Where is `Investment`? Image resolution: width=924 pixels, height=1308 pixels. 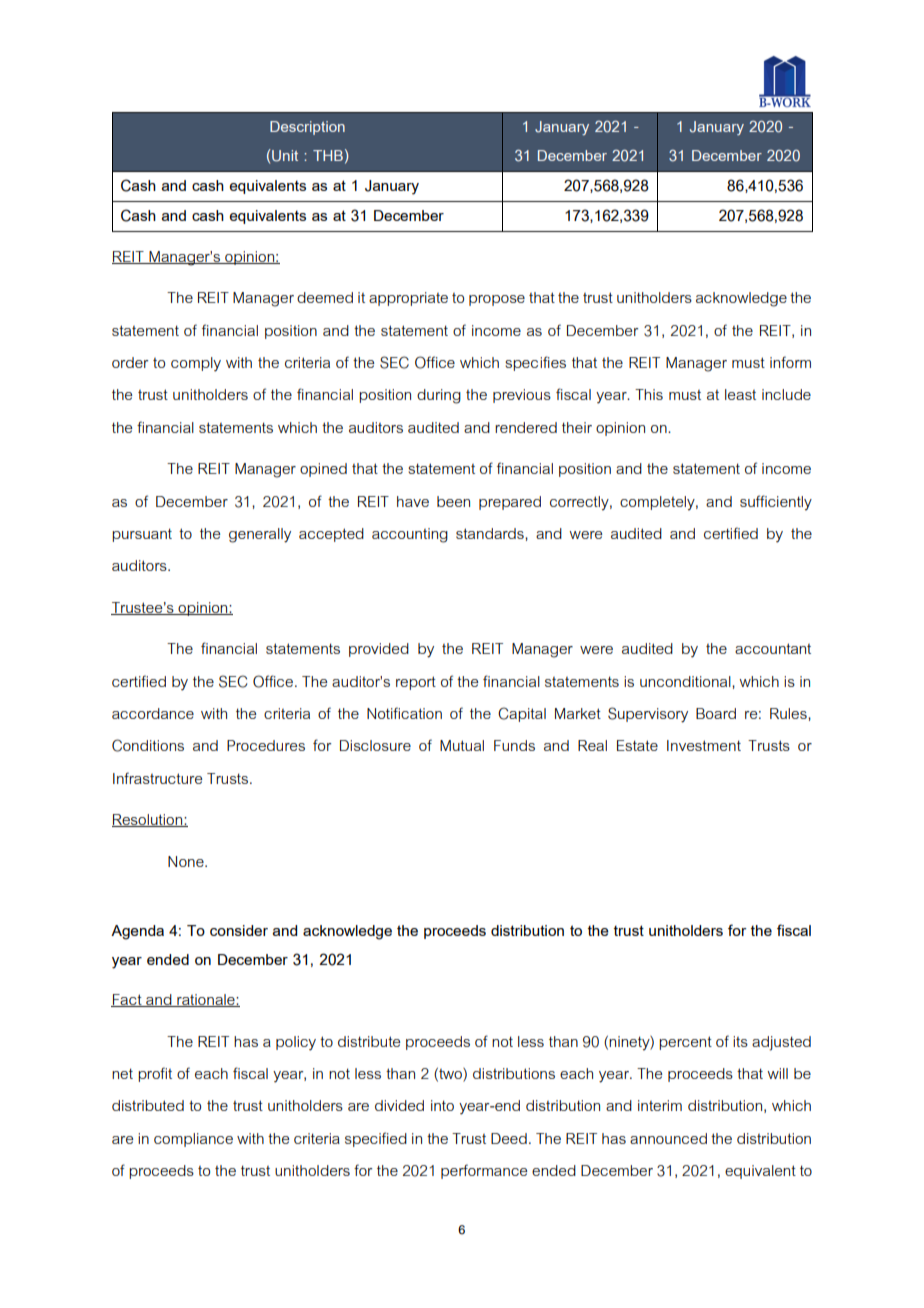 Investment is located at coordinates (704, 745).
